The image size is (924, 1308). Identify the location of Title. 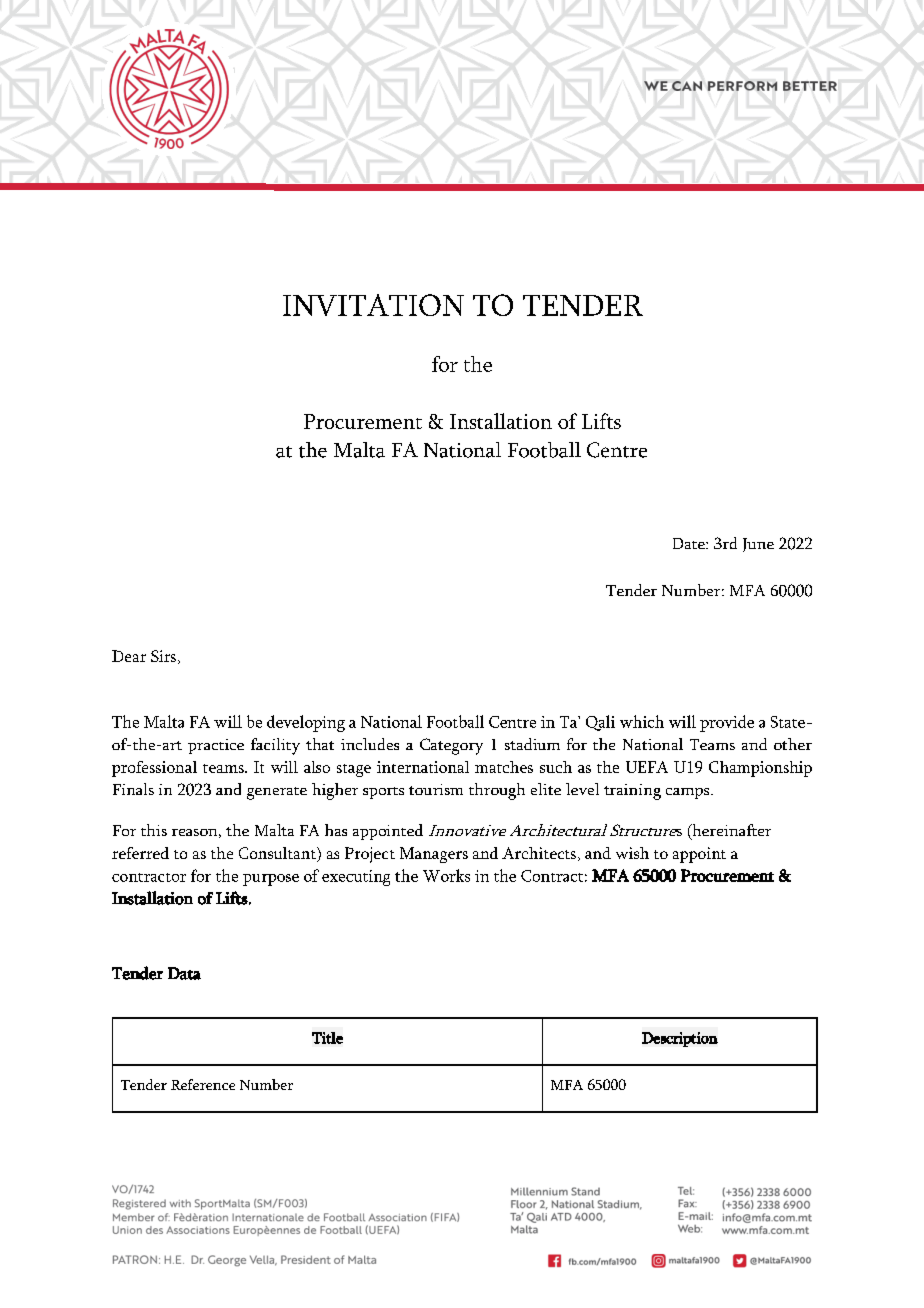
(327, 1038).
